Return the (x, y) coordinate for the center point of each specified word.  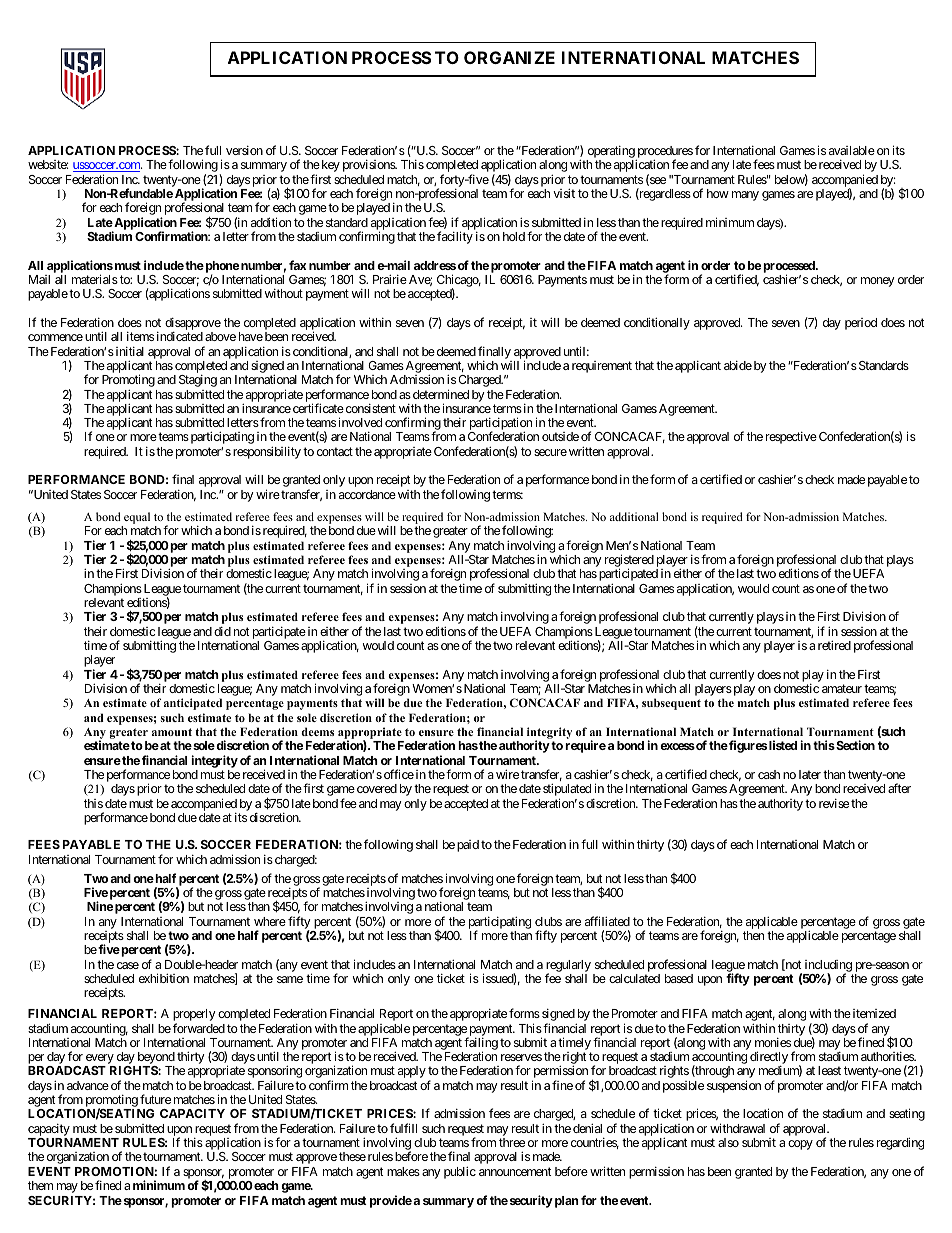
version (244, 150)
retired (834, 645)
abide (738, 365)
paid (468, 846)
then (753, 935)
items (140, 336)
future (155, 1099)
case (128, 965)
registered (629, 562)
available (852, 150)
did (222, 631)
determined (439, 394)
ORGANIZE (509, 57)
